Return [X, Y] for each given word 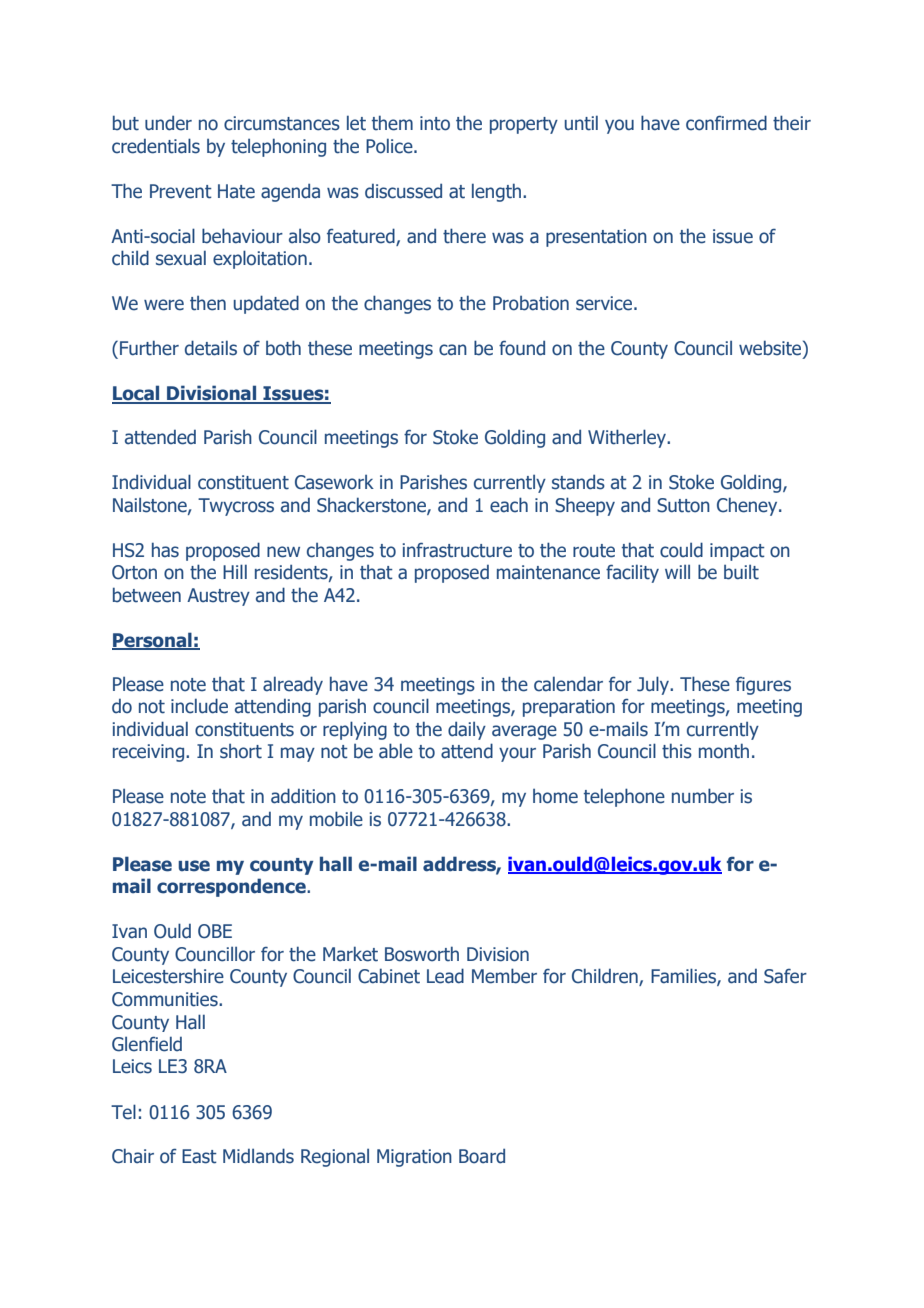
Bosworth [422, 954]
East [199, 1156]
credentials [156, 146]
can [453, 350]
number [703, 796]
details [211, 348]
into [435, 123]
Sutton [683, 505]
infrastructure [457, 550]
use [194, 866]
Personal [153, 641]
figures [763, 685]
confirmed [726, 123]
